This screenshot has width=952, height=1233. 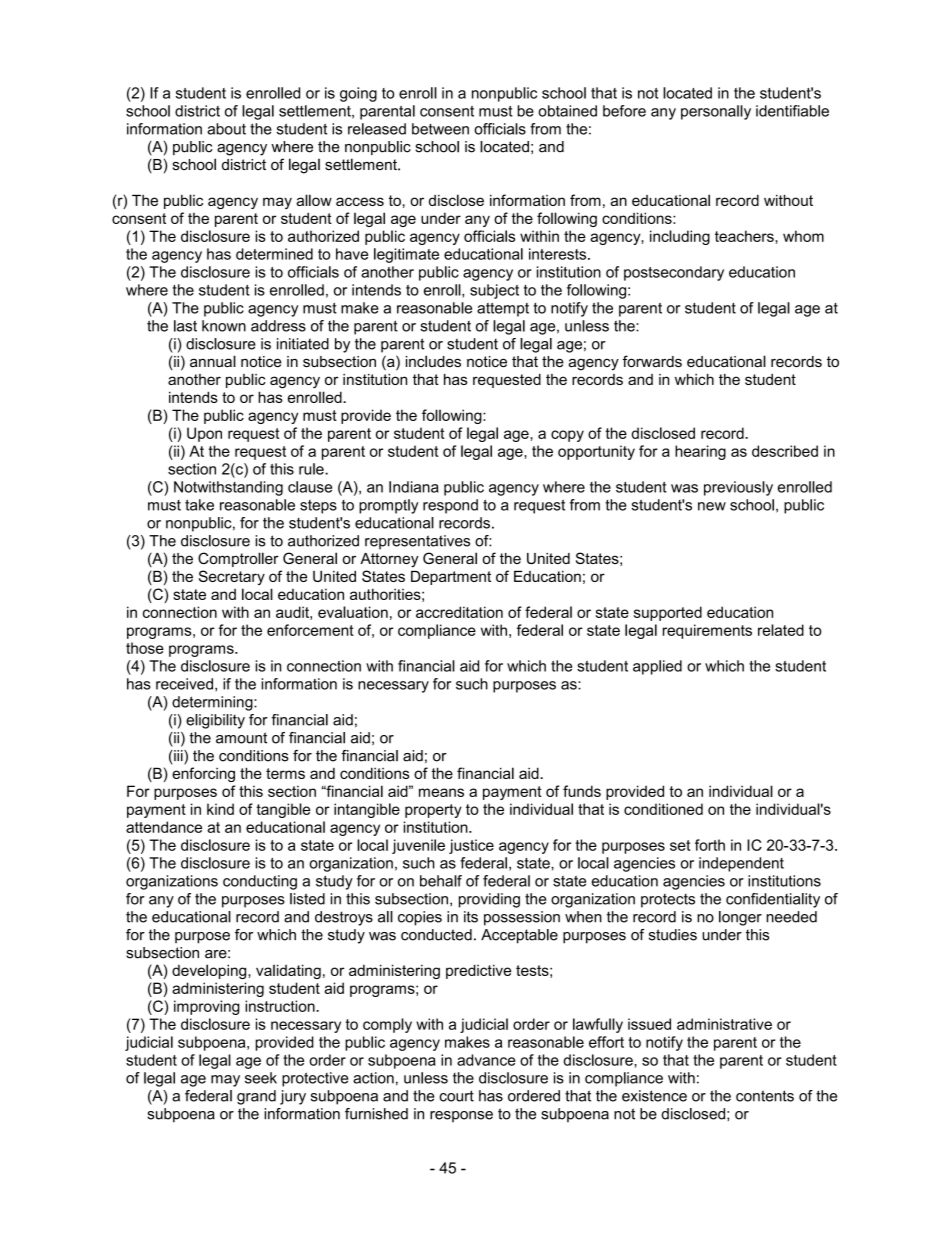 What do you see at coordinates (232, 577) in the screenshot?
I see `Secretary` at bounding box center [232, 577].
